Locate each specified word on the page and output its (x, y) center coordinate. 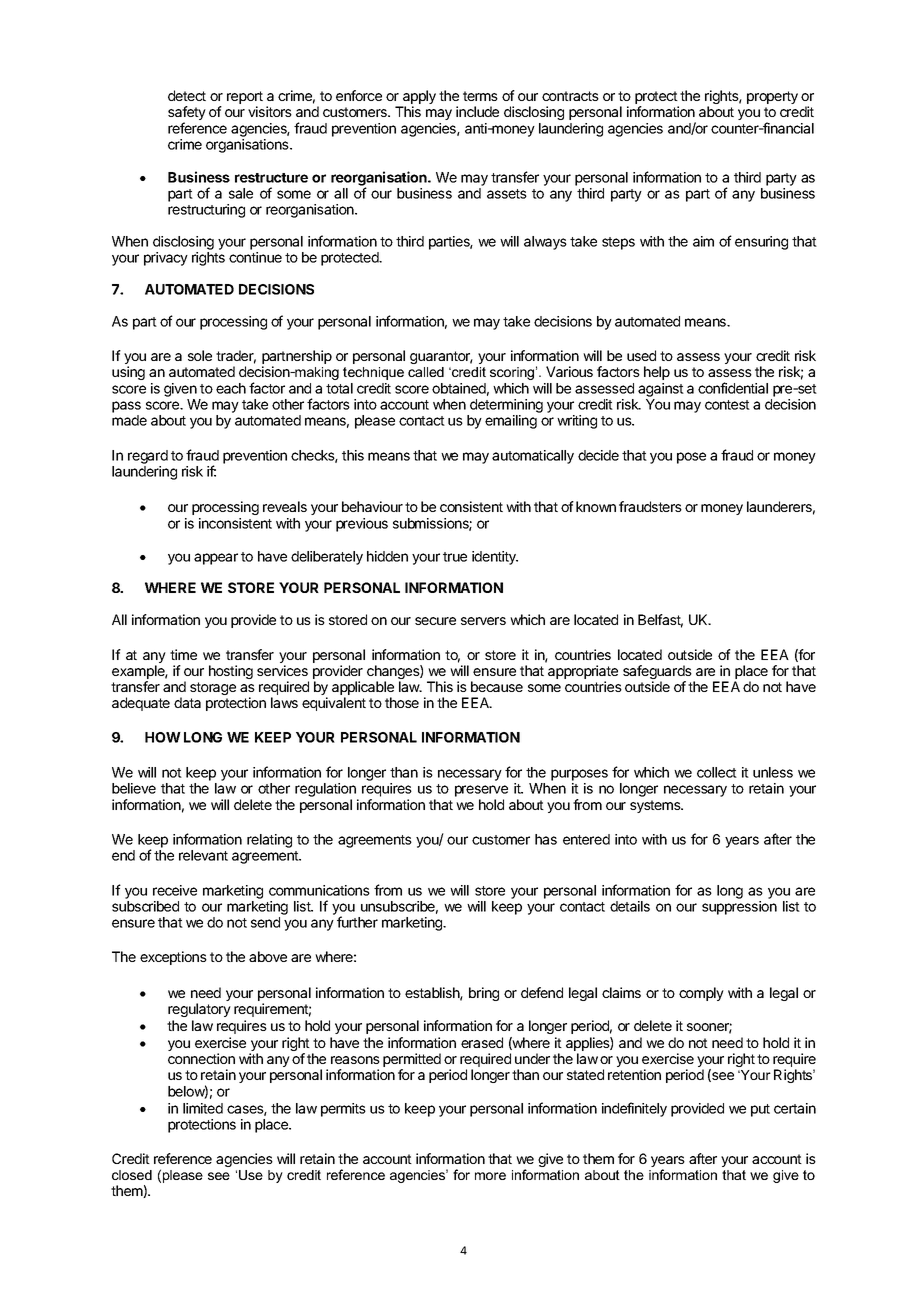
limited (203, 1108)
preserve (481, 791)
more (490, 1176)
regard (148, 457)
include (477, 111)
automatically (533, 457)
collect (717, 772)
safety (187, 114)
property (772, 97)
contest (727, 405)
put (760, 1110)
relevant (203, 855)
